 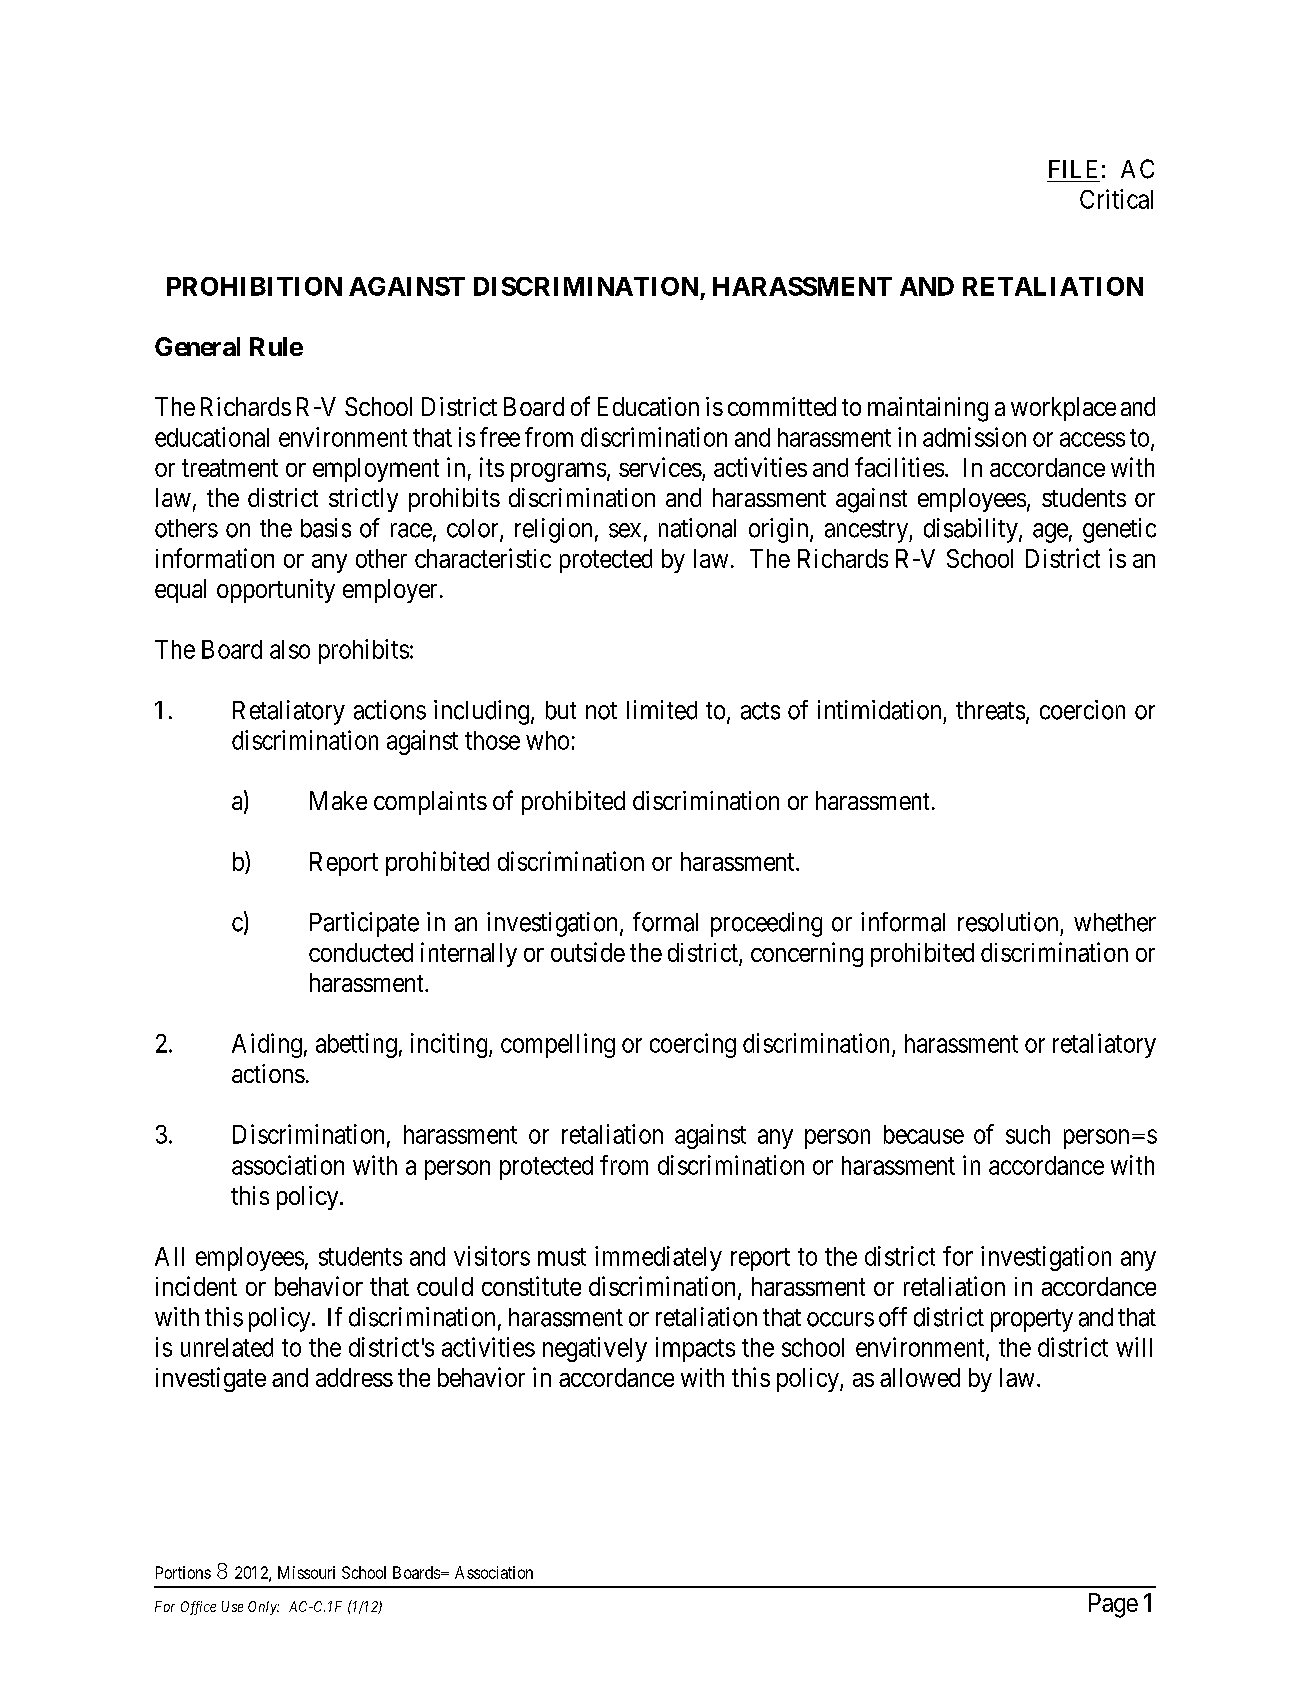 I want to click on FILE, so click(x=1073, y=169).
